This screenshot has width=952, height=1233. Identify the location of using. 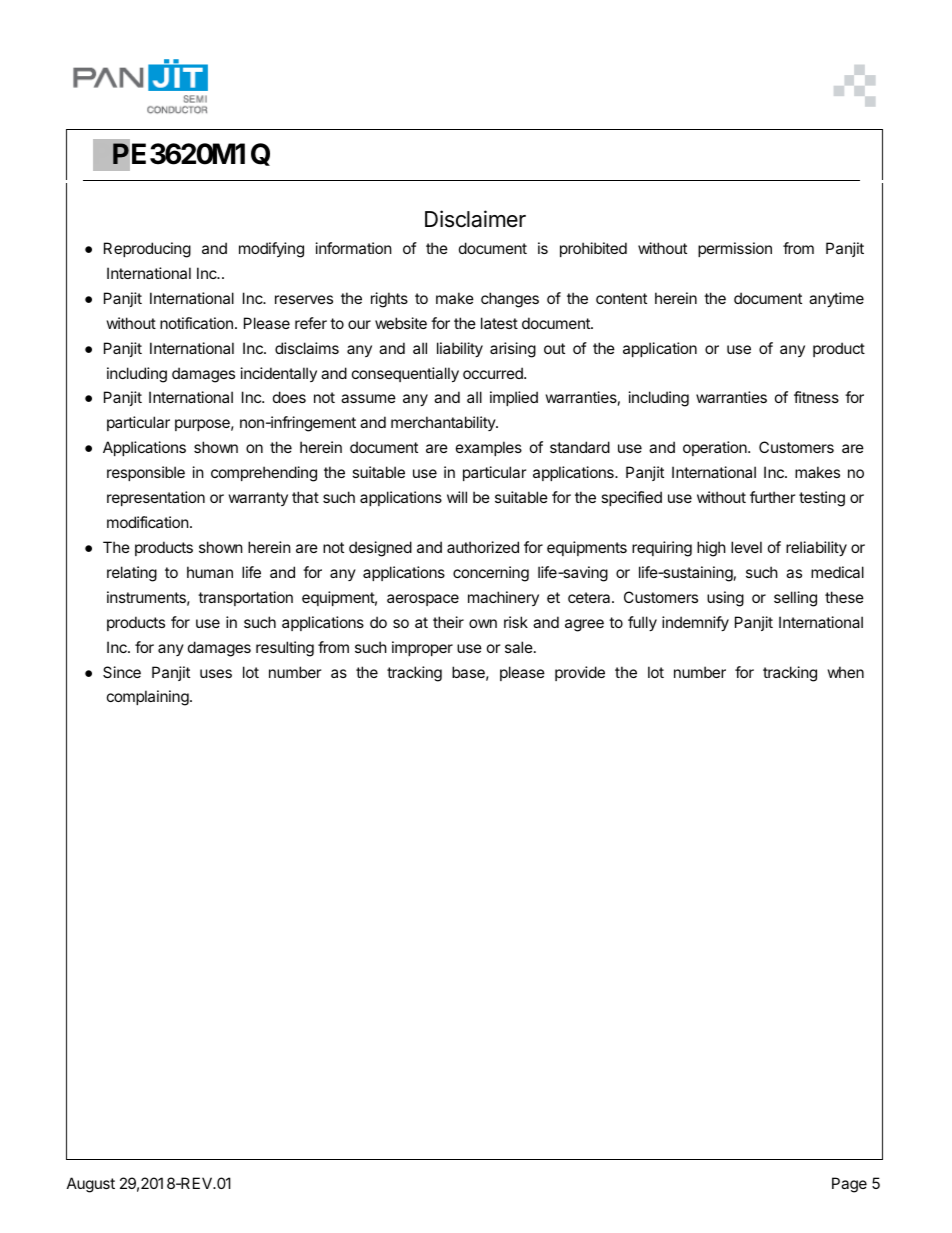
(725, 599).
